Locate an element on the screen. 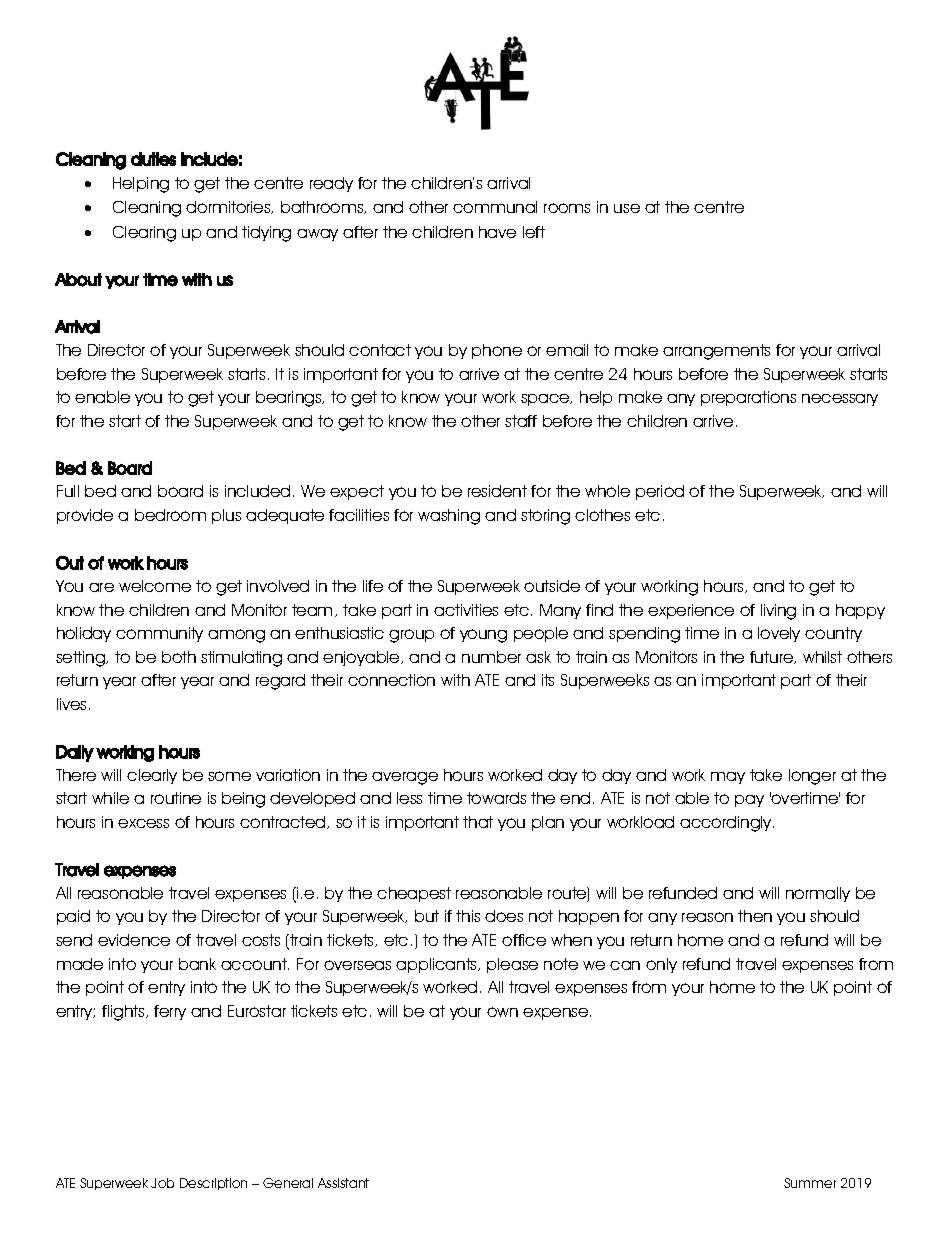 Image resolution: width=952 pixels, height=1233 pixels. number is located at coordinates (491, 657).
